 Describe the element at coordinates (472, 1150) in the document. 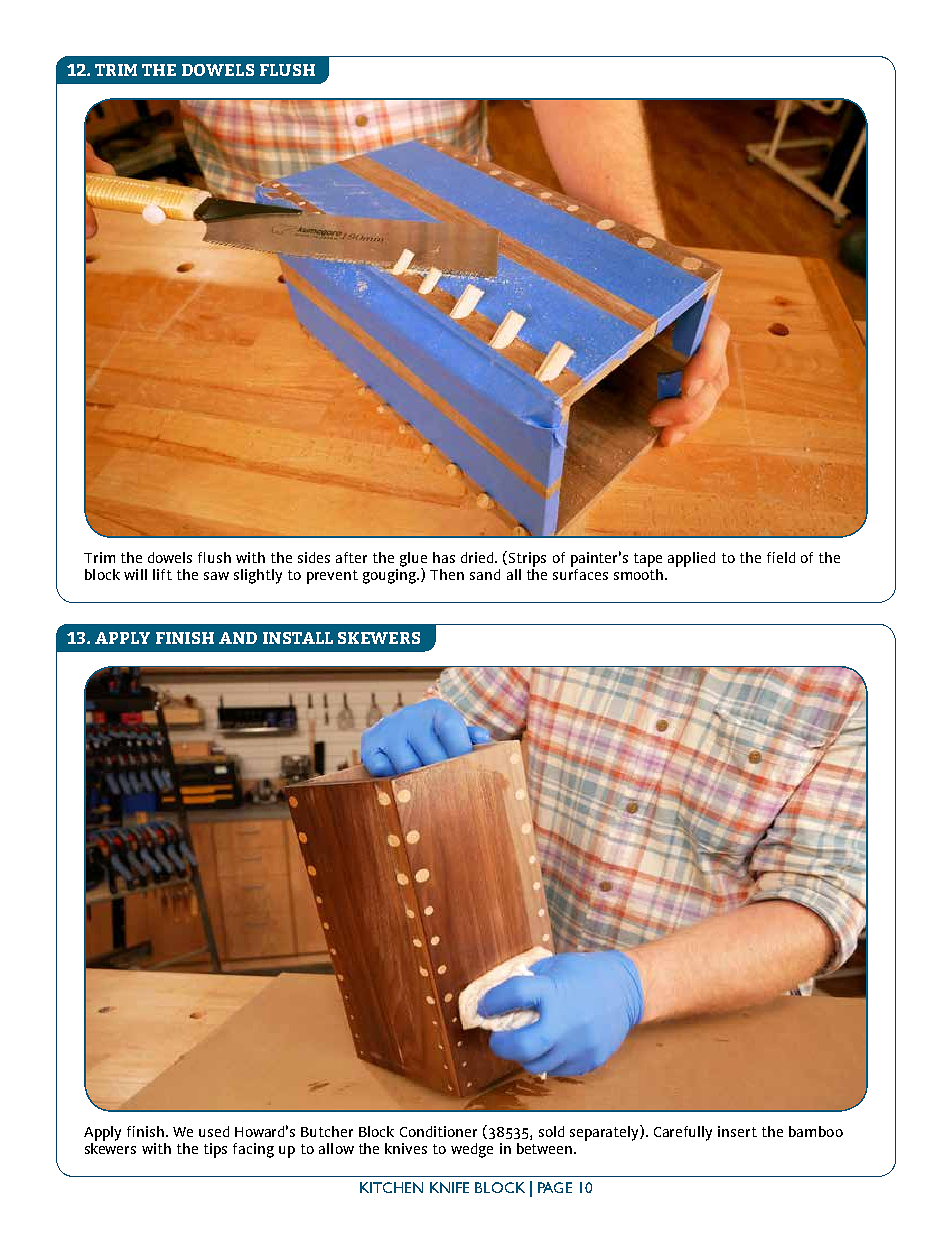

I see `wedge` at that location.
